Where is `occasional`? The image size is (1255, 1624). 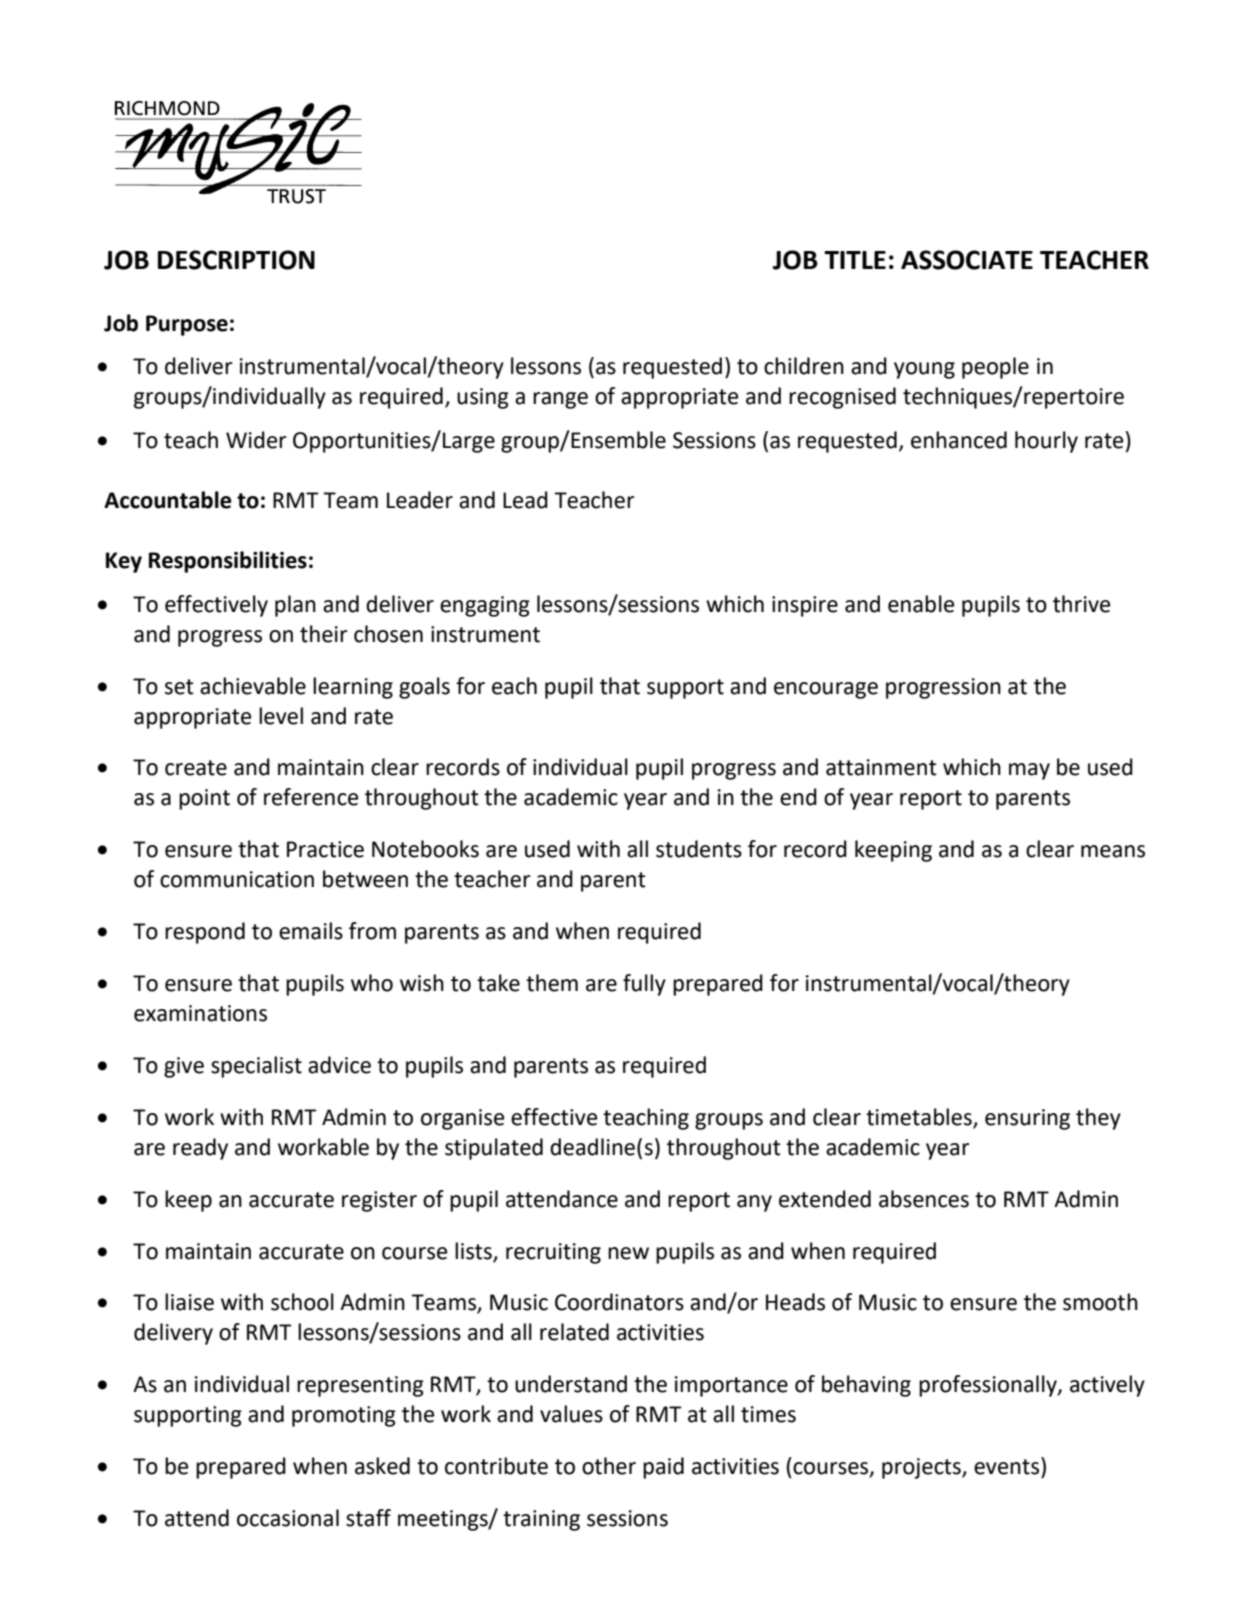 occasional is located at coordinates (288, 1518).
